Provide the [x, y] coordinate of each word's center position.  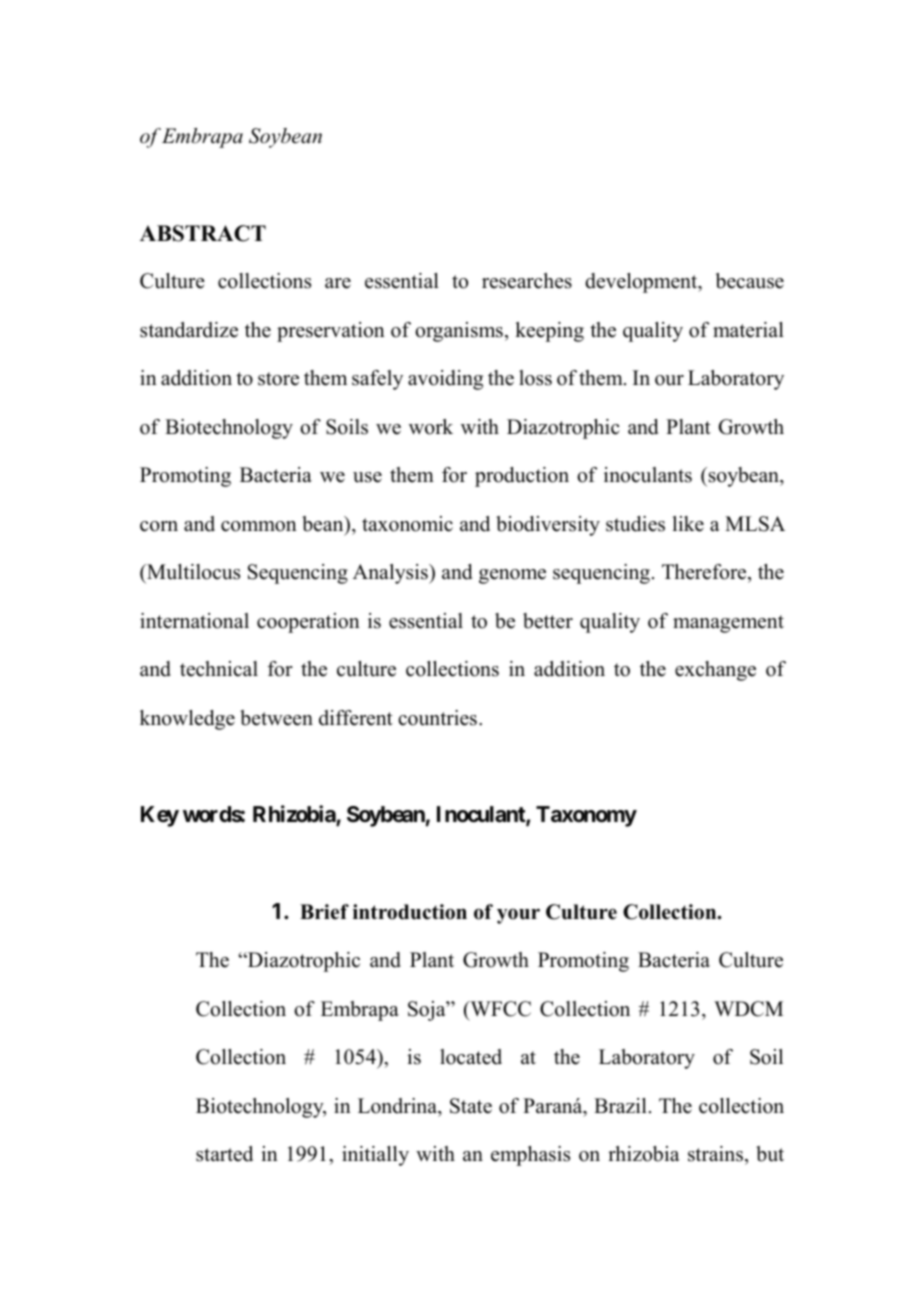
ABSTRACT [203, 233]
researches [527, 281]
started [224, 1154]
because [750, 281]
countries [437, 718]
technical [219, 669]
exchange [715, 671]
